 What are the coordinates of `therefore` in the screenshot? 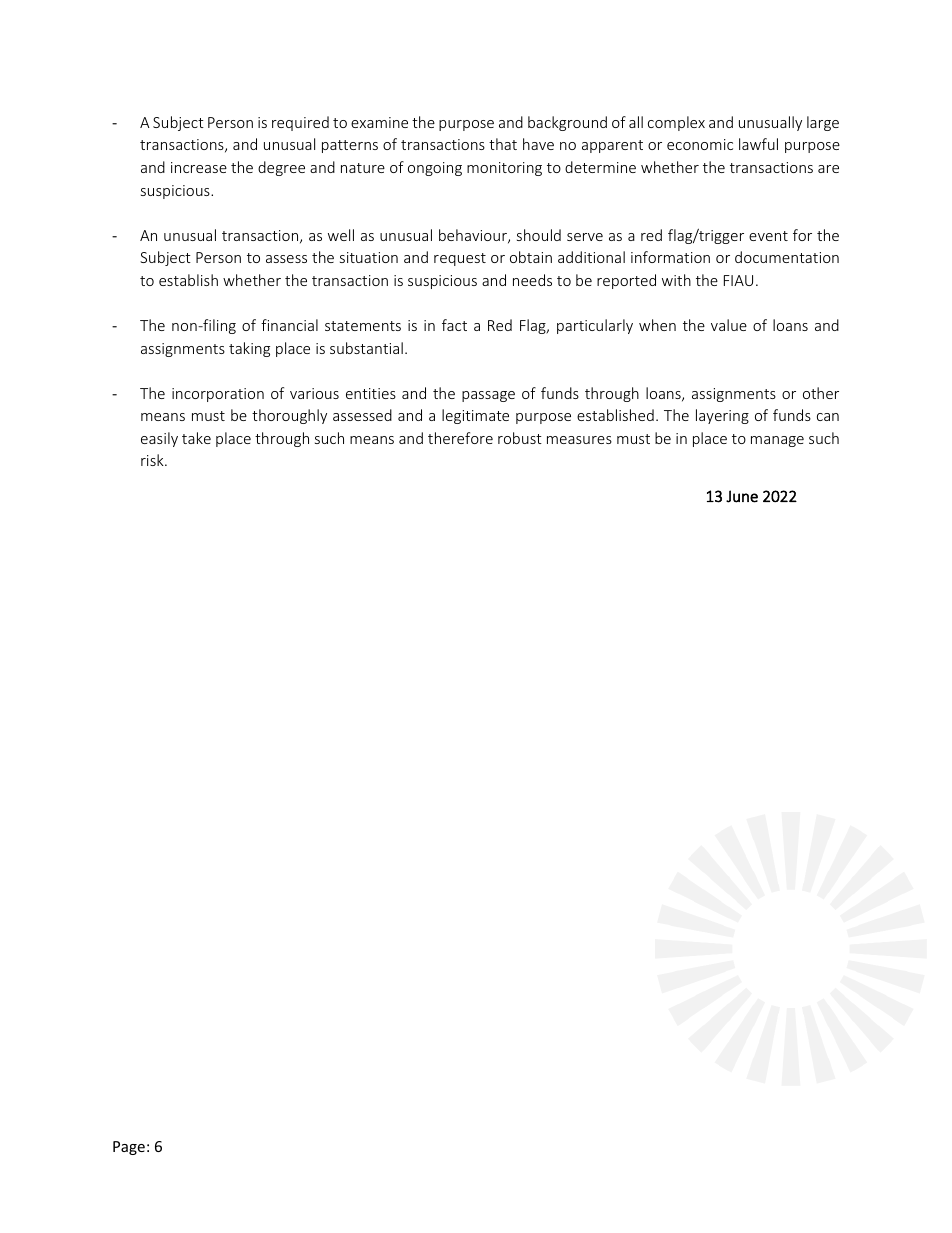 It's located at (460, 438).
